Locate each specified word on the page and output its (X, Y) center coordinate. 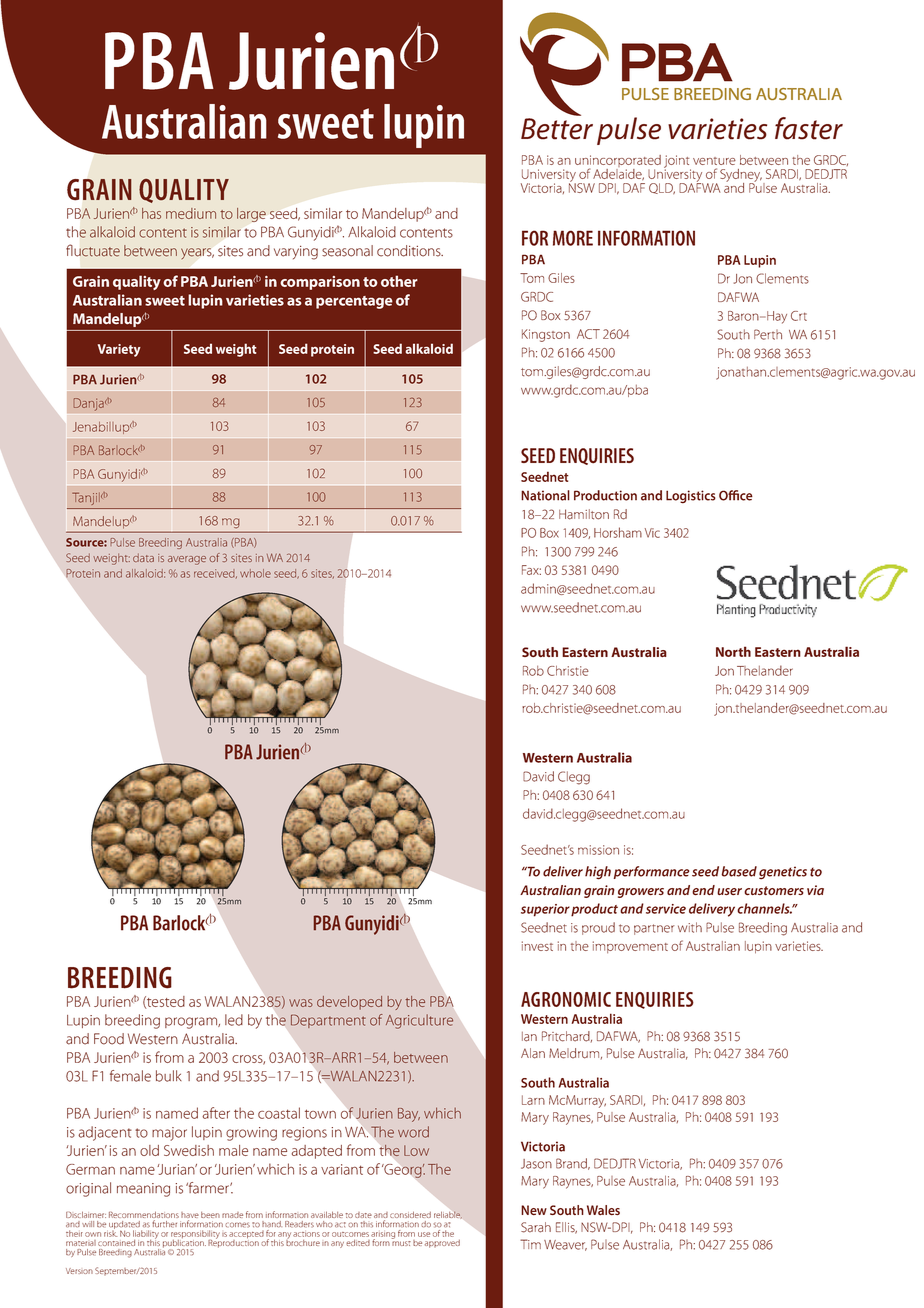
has (151, 213)
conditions (410, 251)
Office (736, 495)
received (215, 573)
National (545, 495)
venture (714, 161)
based (739, 871)
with (690, 927)
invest (537, 946)
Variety (119, 350)
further (164, 1224)
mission (598, 850)
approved (442, 1244)
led (234, 1020)
